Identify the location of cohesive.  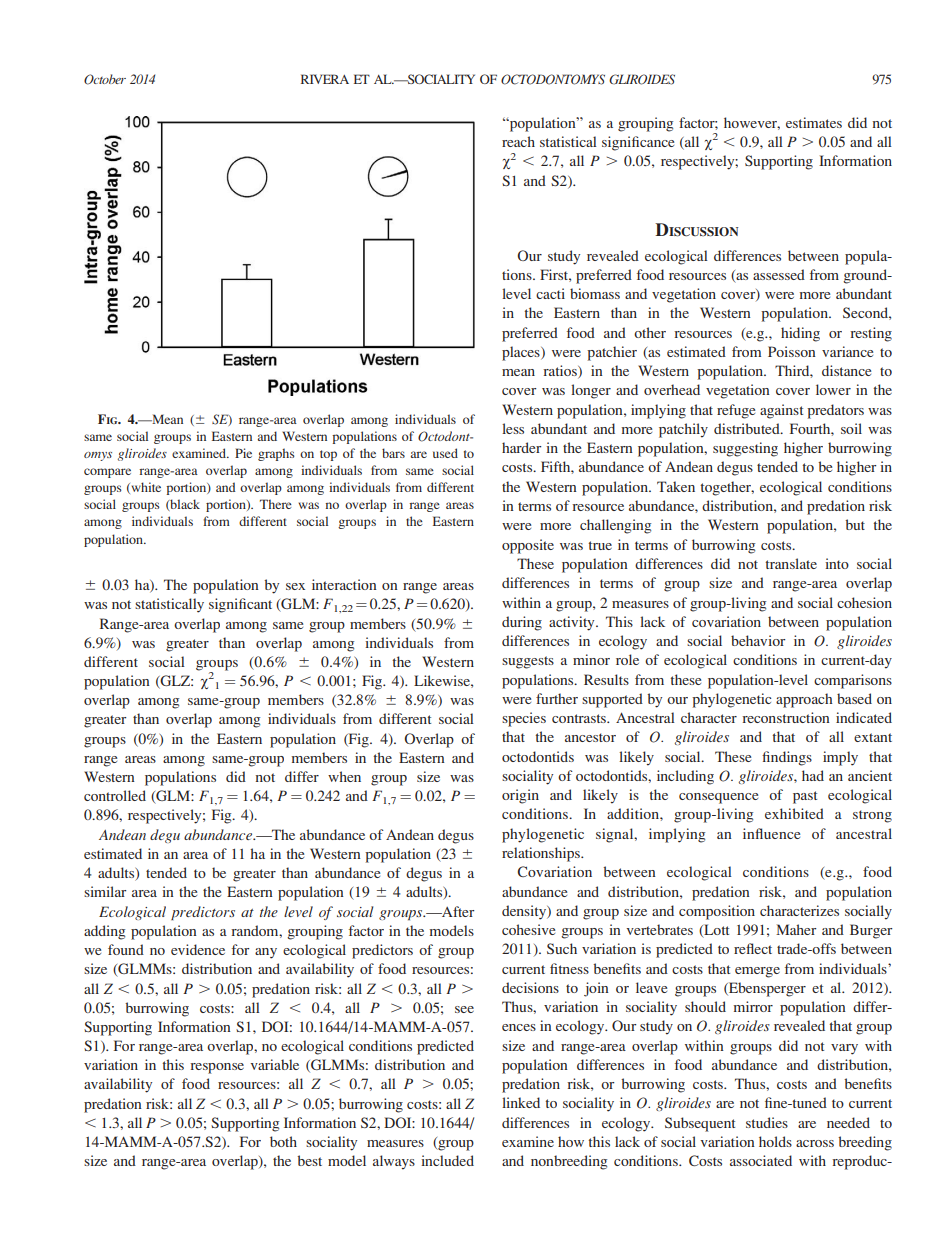
(528, 929).
